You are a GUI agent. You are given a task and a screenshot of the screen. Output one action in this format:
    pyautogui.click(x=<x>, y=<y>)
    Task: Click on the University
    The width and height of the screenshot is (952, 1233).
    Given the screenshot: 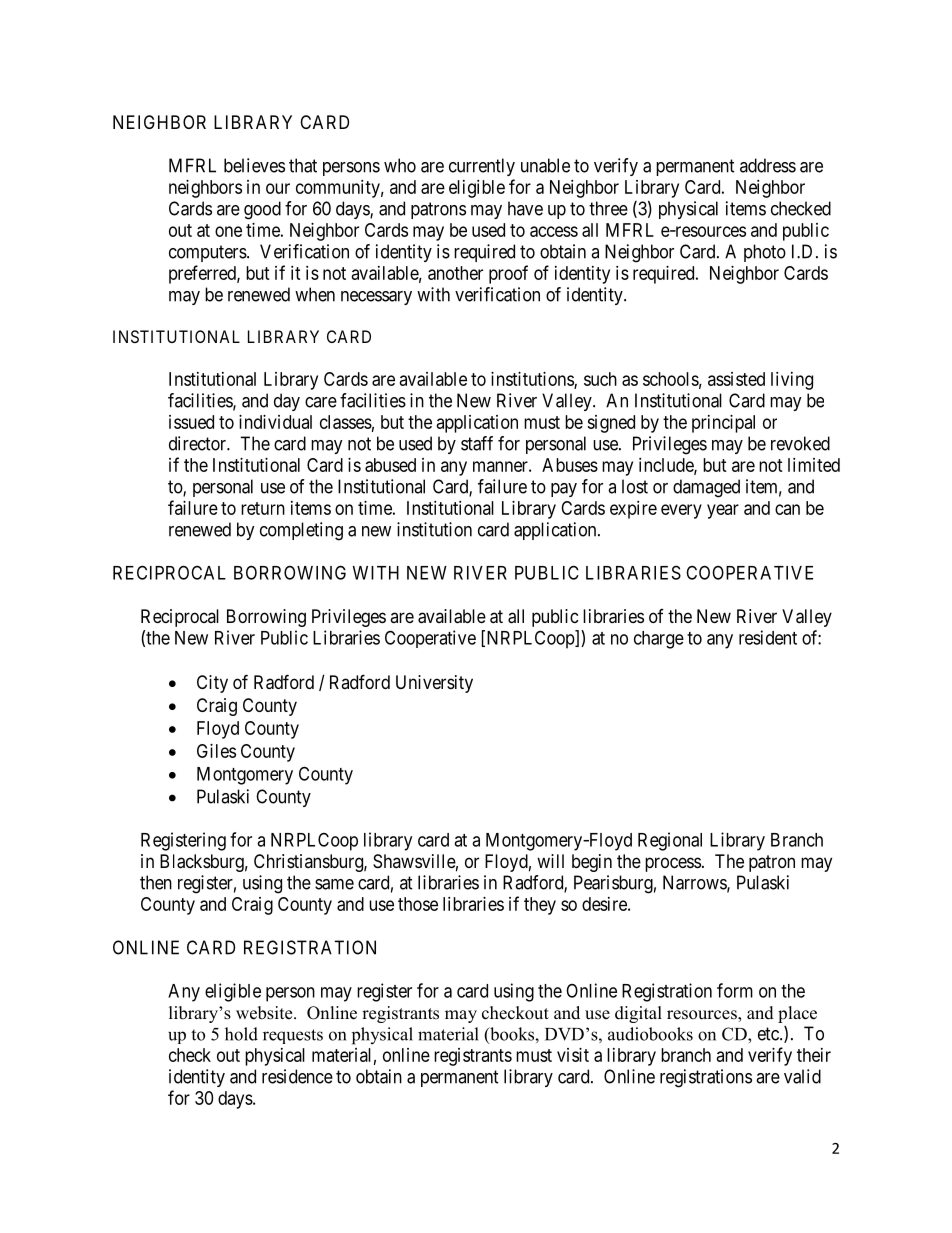 What is the action you would take?
    pyautogui.click(x=434, y=684)
